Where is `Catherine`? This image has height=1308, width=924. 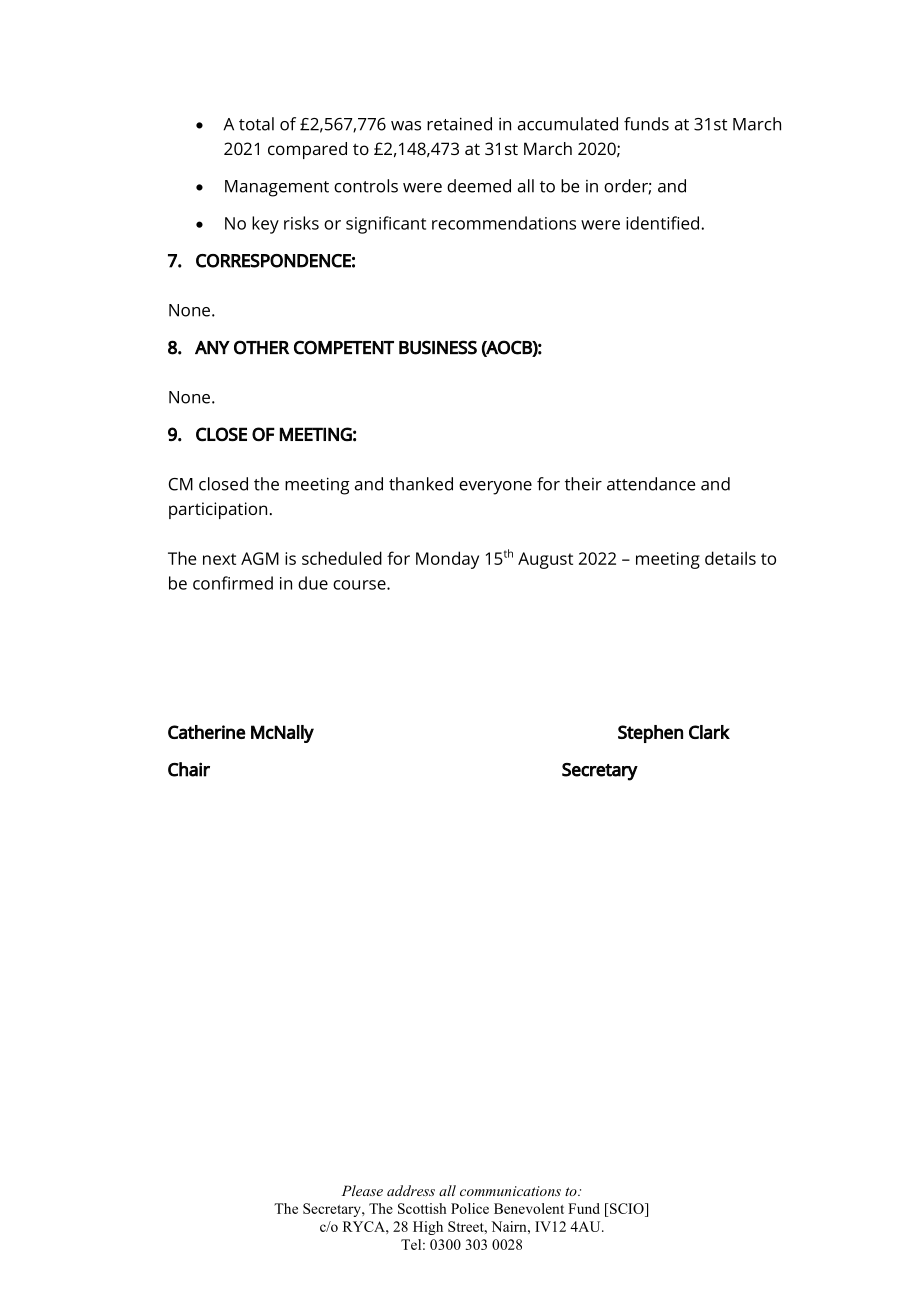
Catherine is located at coordinates (207, 732).
